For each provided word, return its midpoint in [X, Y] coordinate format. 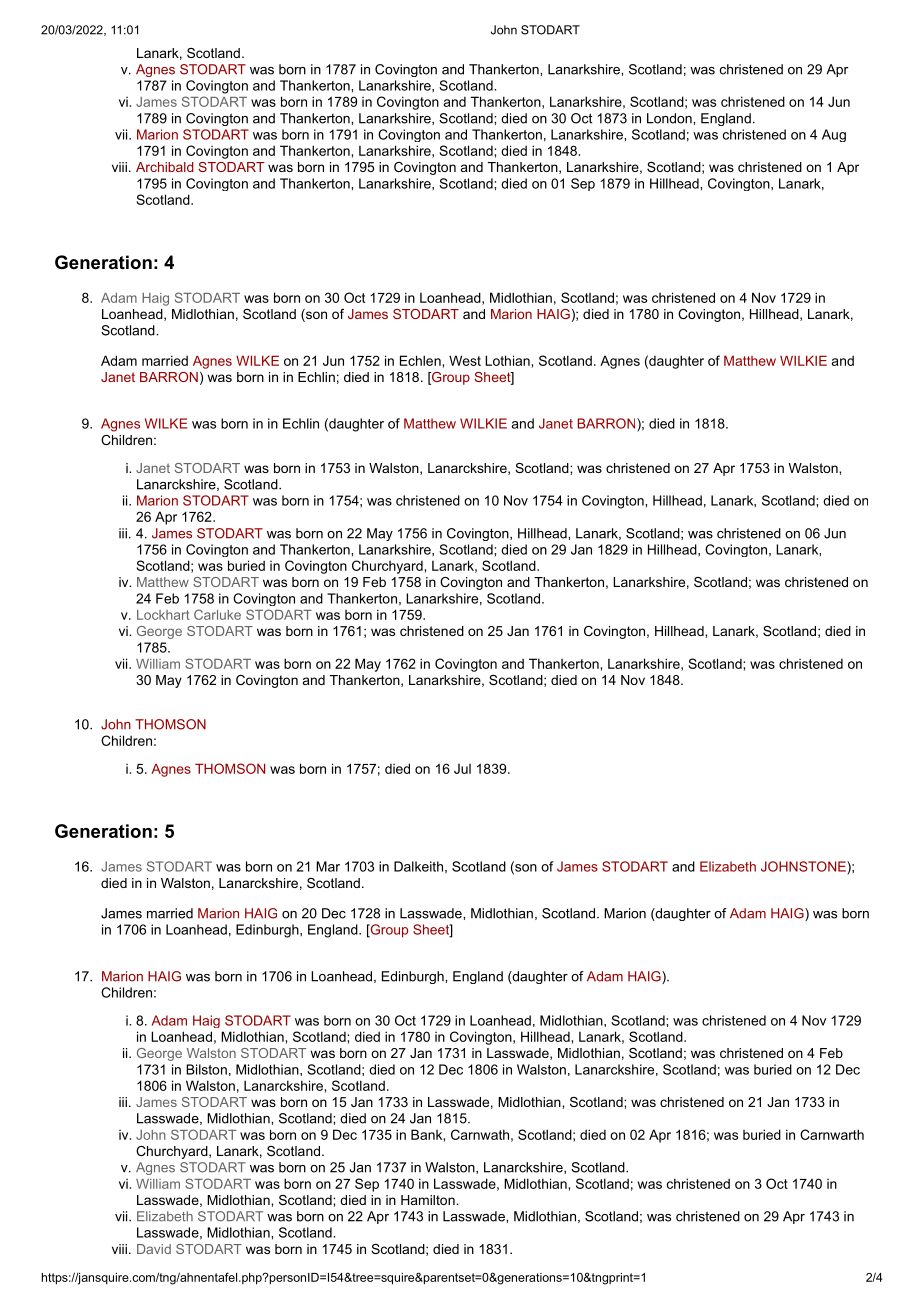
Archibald [165, 167]
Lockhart [163, 615]
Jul [462, 769]
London [670, 118]
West [465, 360]
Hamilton [429, 1200]
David [154, 1249]
